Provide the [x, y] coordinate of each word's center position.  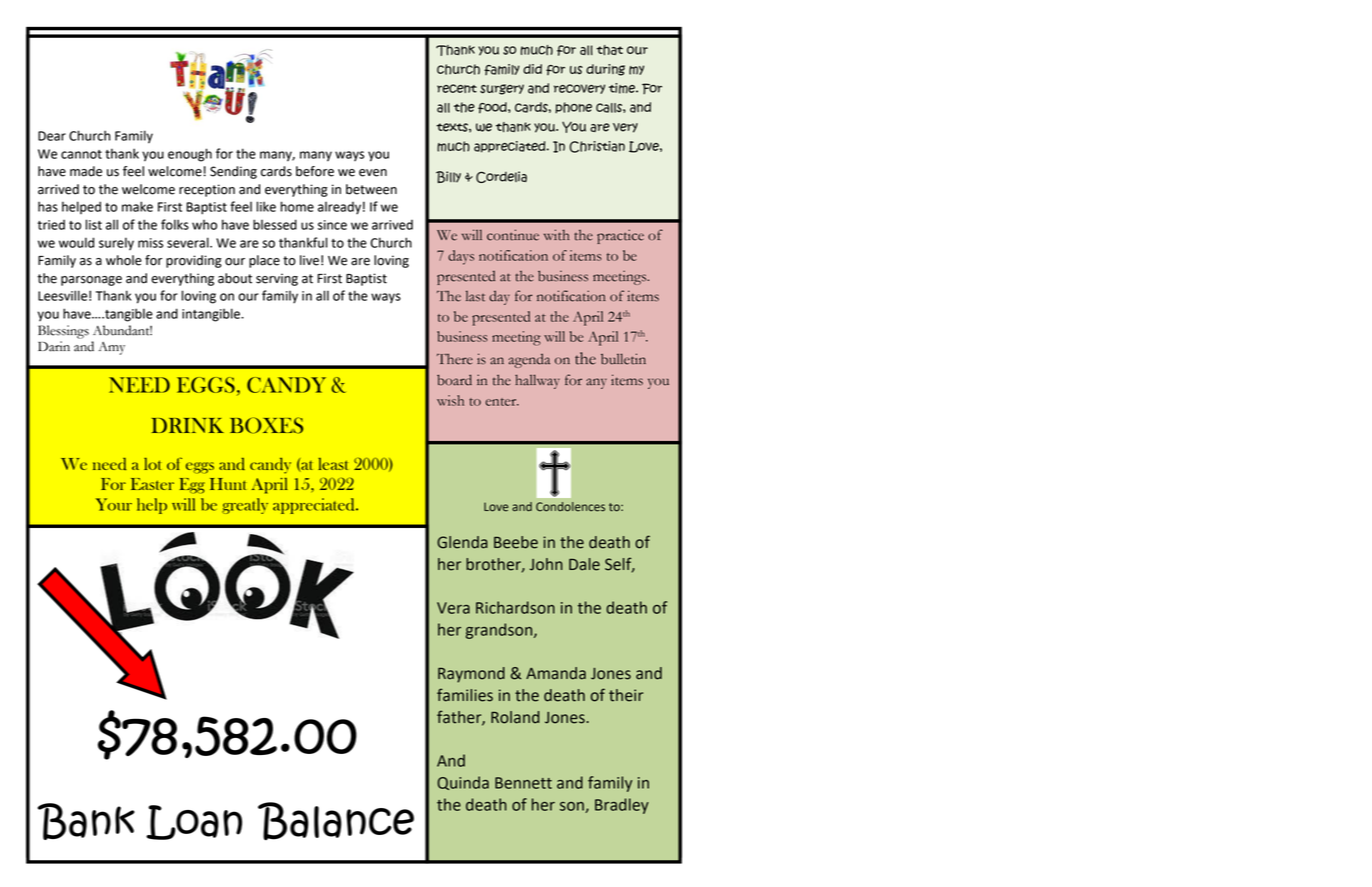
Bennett [523, 783]
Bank [86, 821]
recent [457, 88]
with [557, 235]
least [333, 464]
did [532, 69]
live [309, 260]
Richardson [515, 607]
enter [502, 402]
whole [124, 260]
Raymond [471, 675]
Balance [336, 821]
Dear [52, 136]
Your [114, 504]
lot [152, 464]
